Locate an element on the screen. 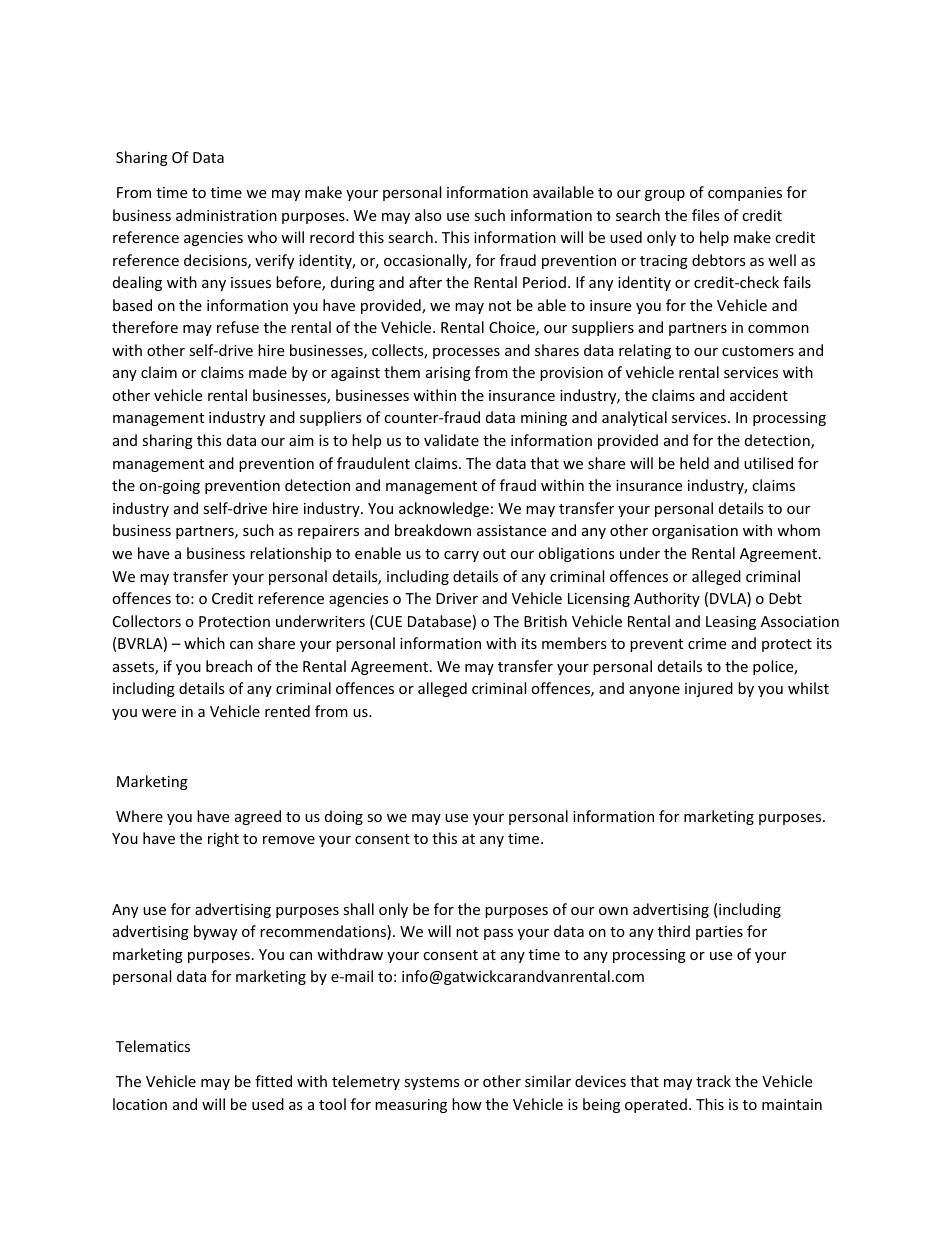  track is located at coordinates (713, 1081).
